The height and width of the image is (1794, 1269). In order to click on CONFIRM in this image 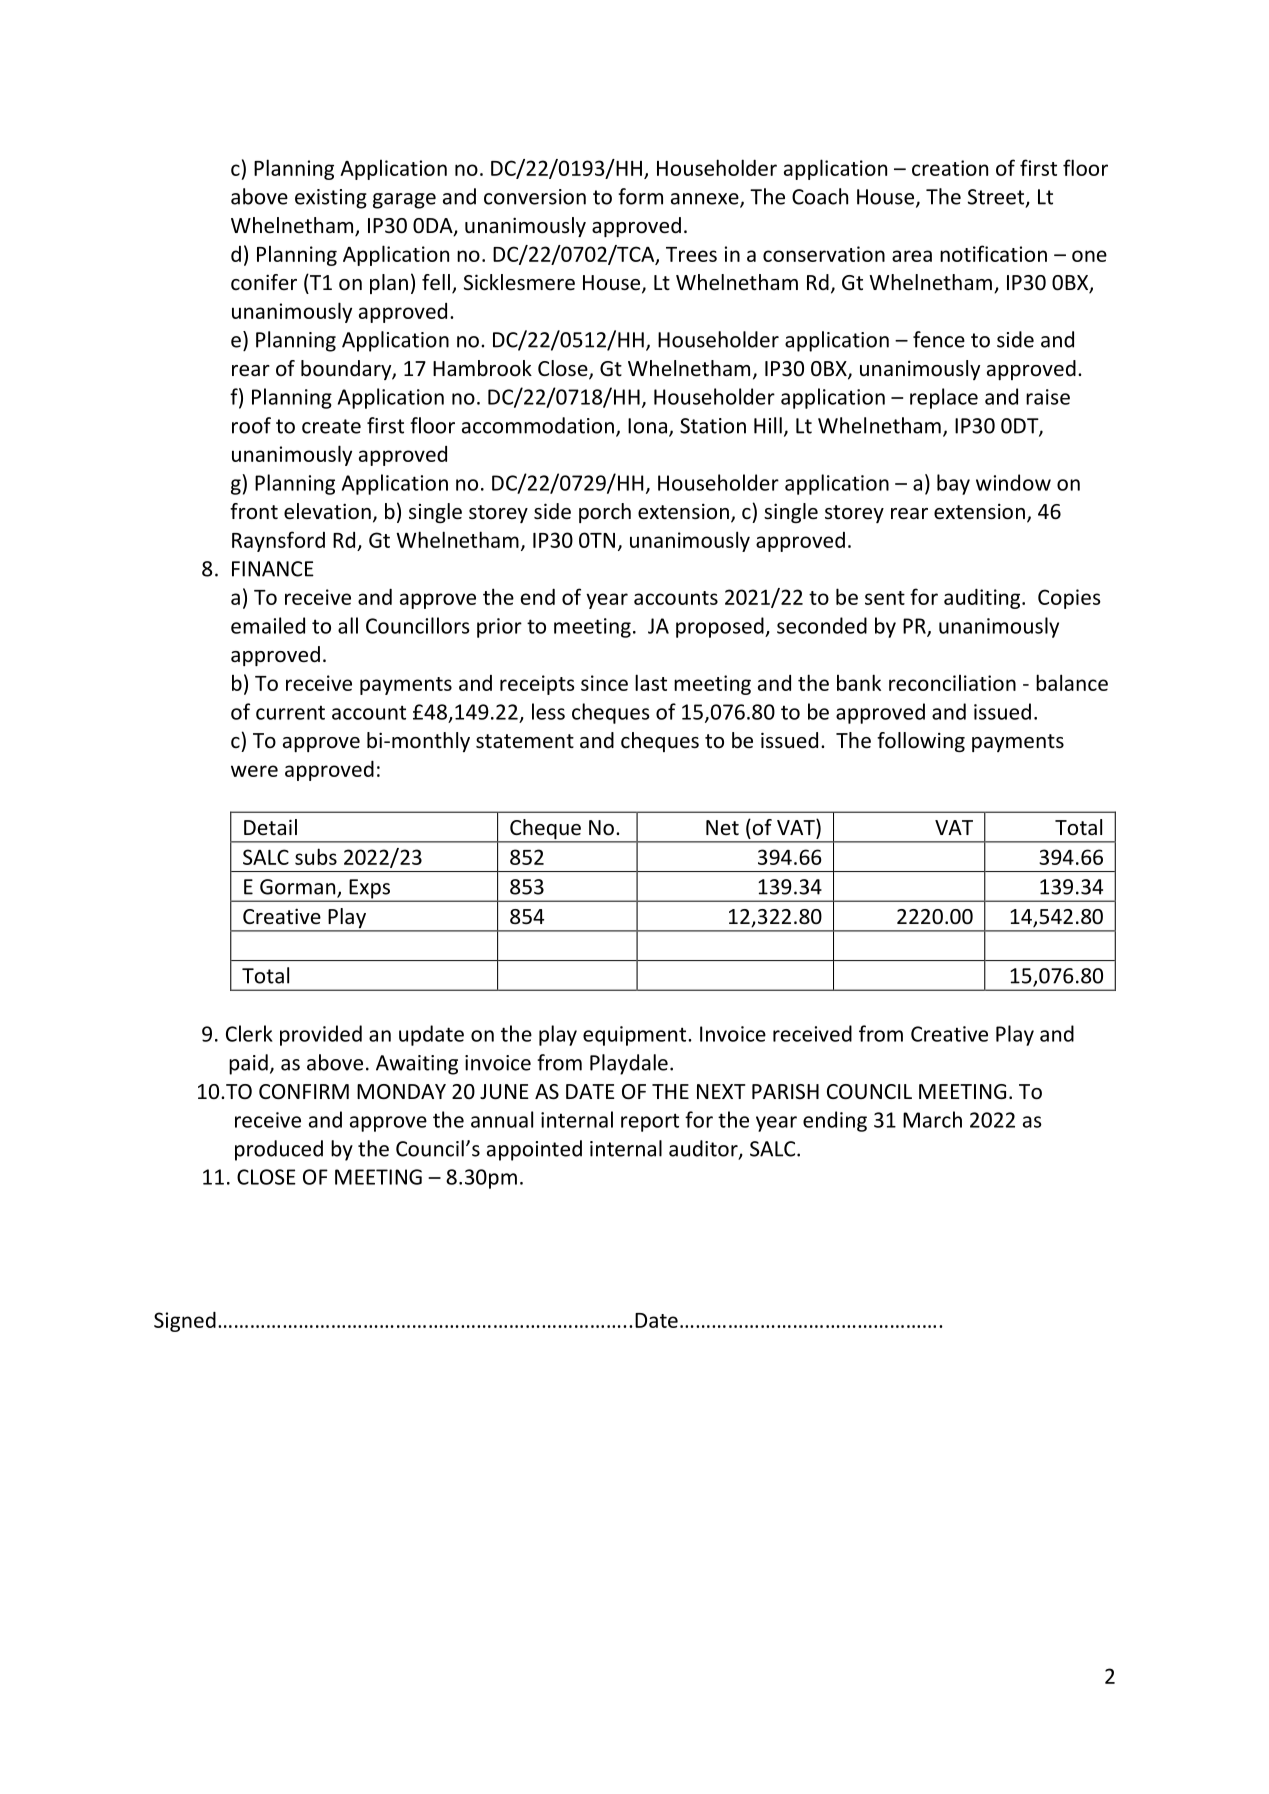, I will do `click(304, 1092)`.
